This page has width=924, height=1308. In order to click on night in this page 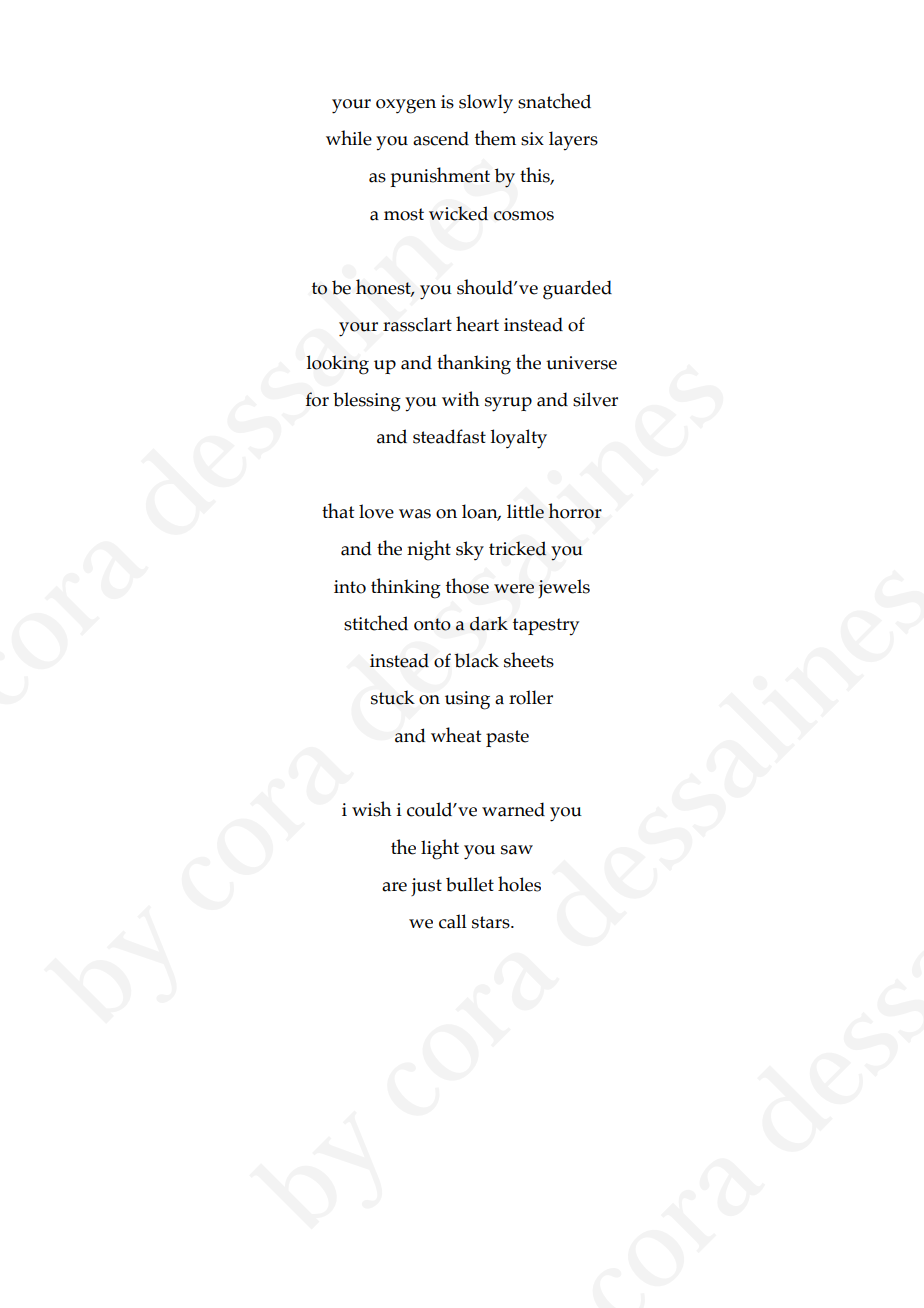, I will do `click(429, 550)`.
